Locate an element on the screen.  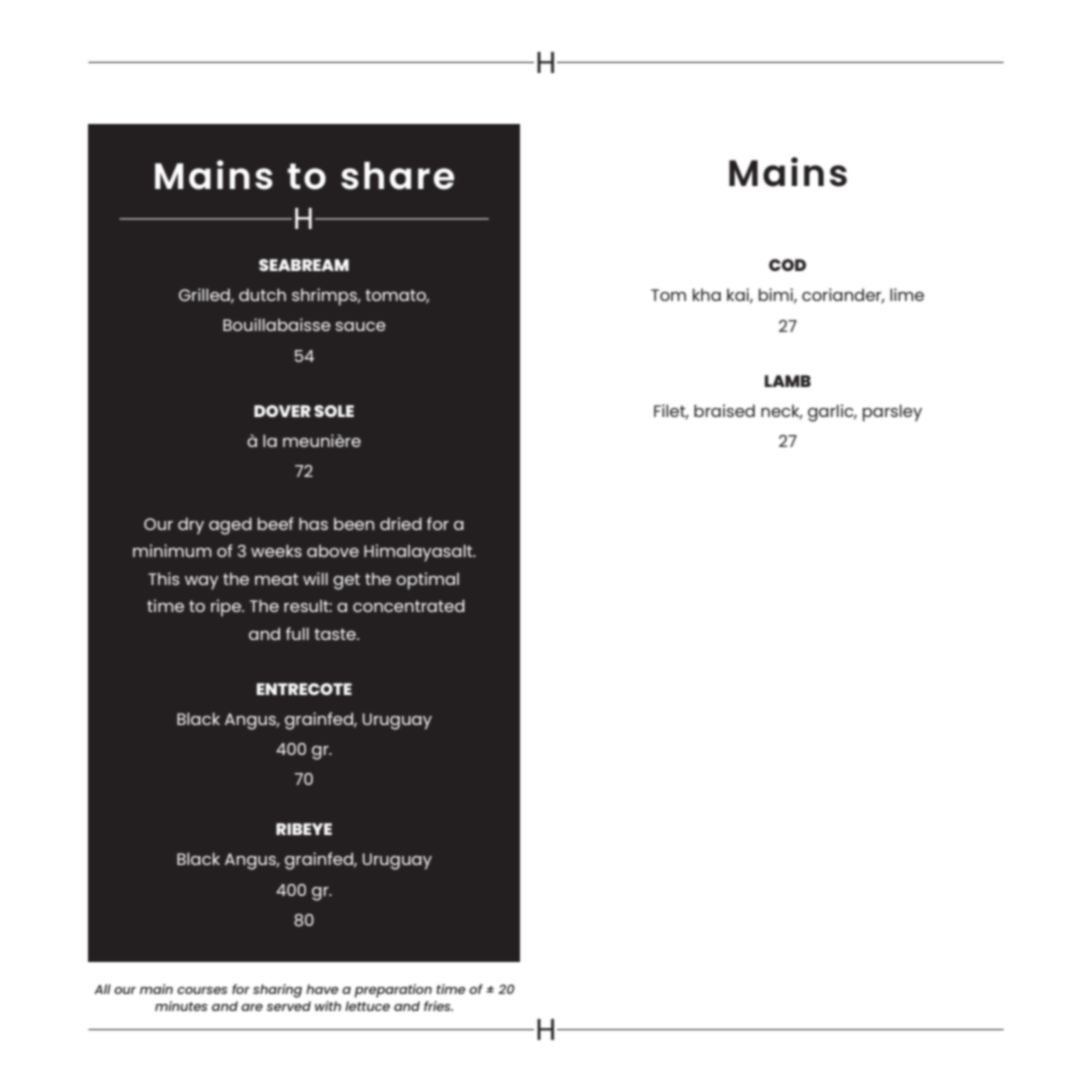
taste is located at coordinates (336, 634).
